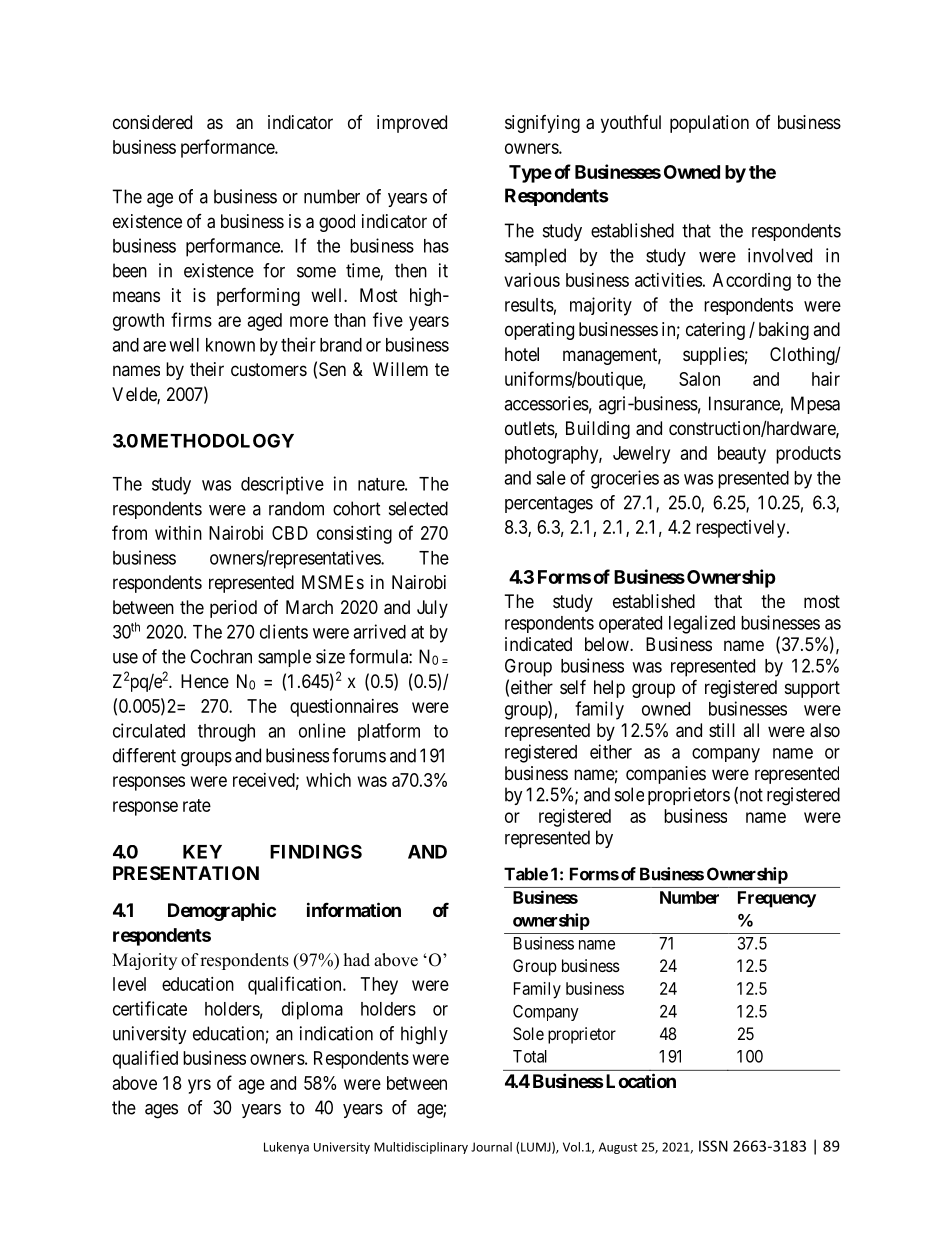 The width and height of the document is (952, 1233). Describe the element at coordinates (709, 124) in the document. I see `population` at that location.
